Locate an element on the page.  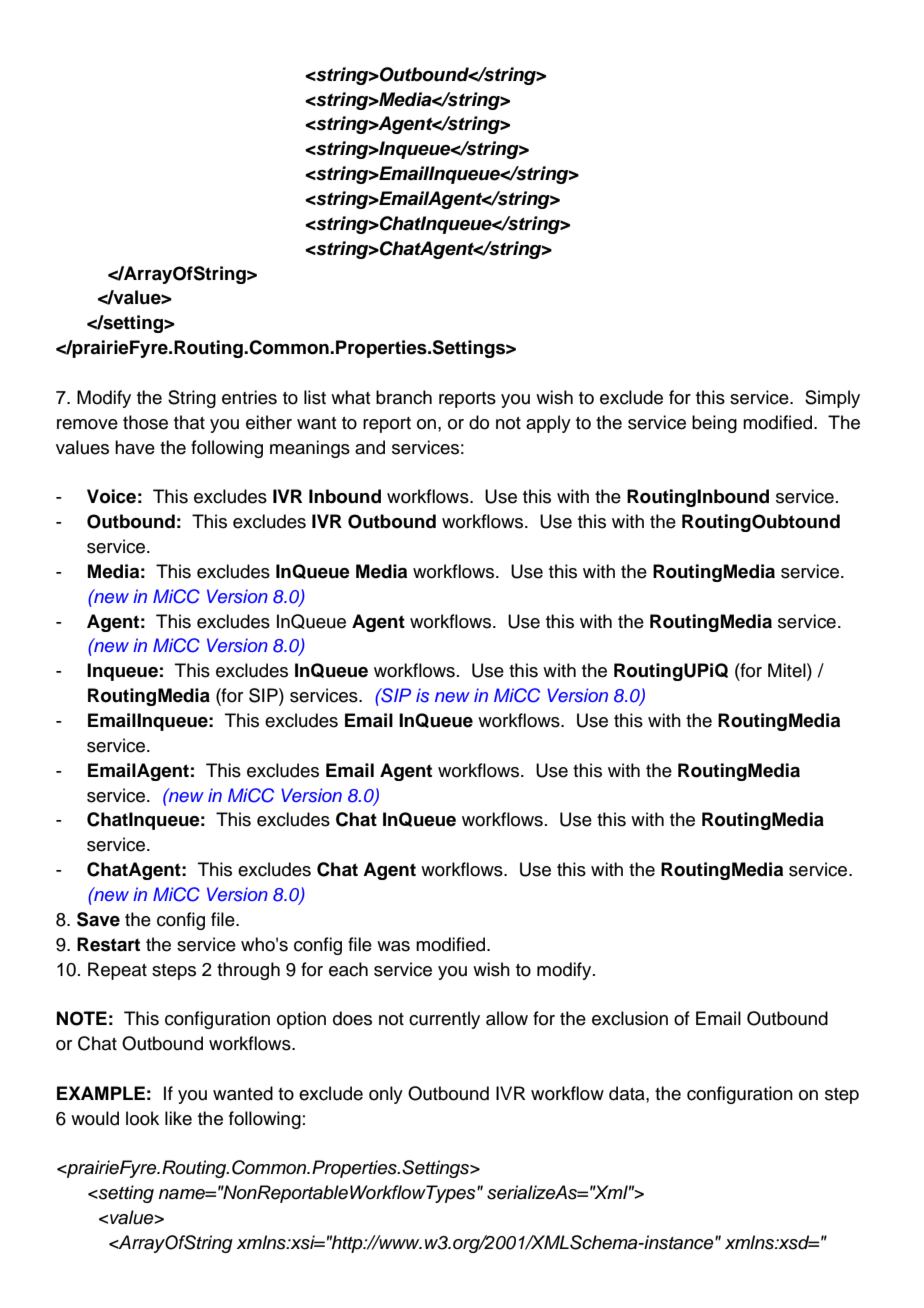
only is located at coordinates (386, 1095).
